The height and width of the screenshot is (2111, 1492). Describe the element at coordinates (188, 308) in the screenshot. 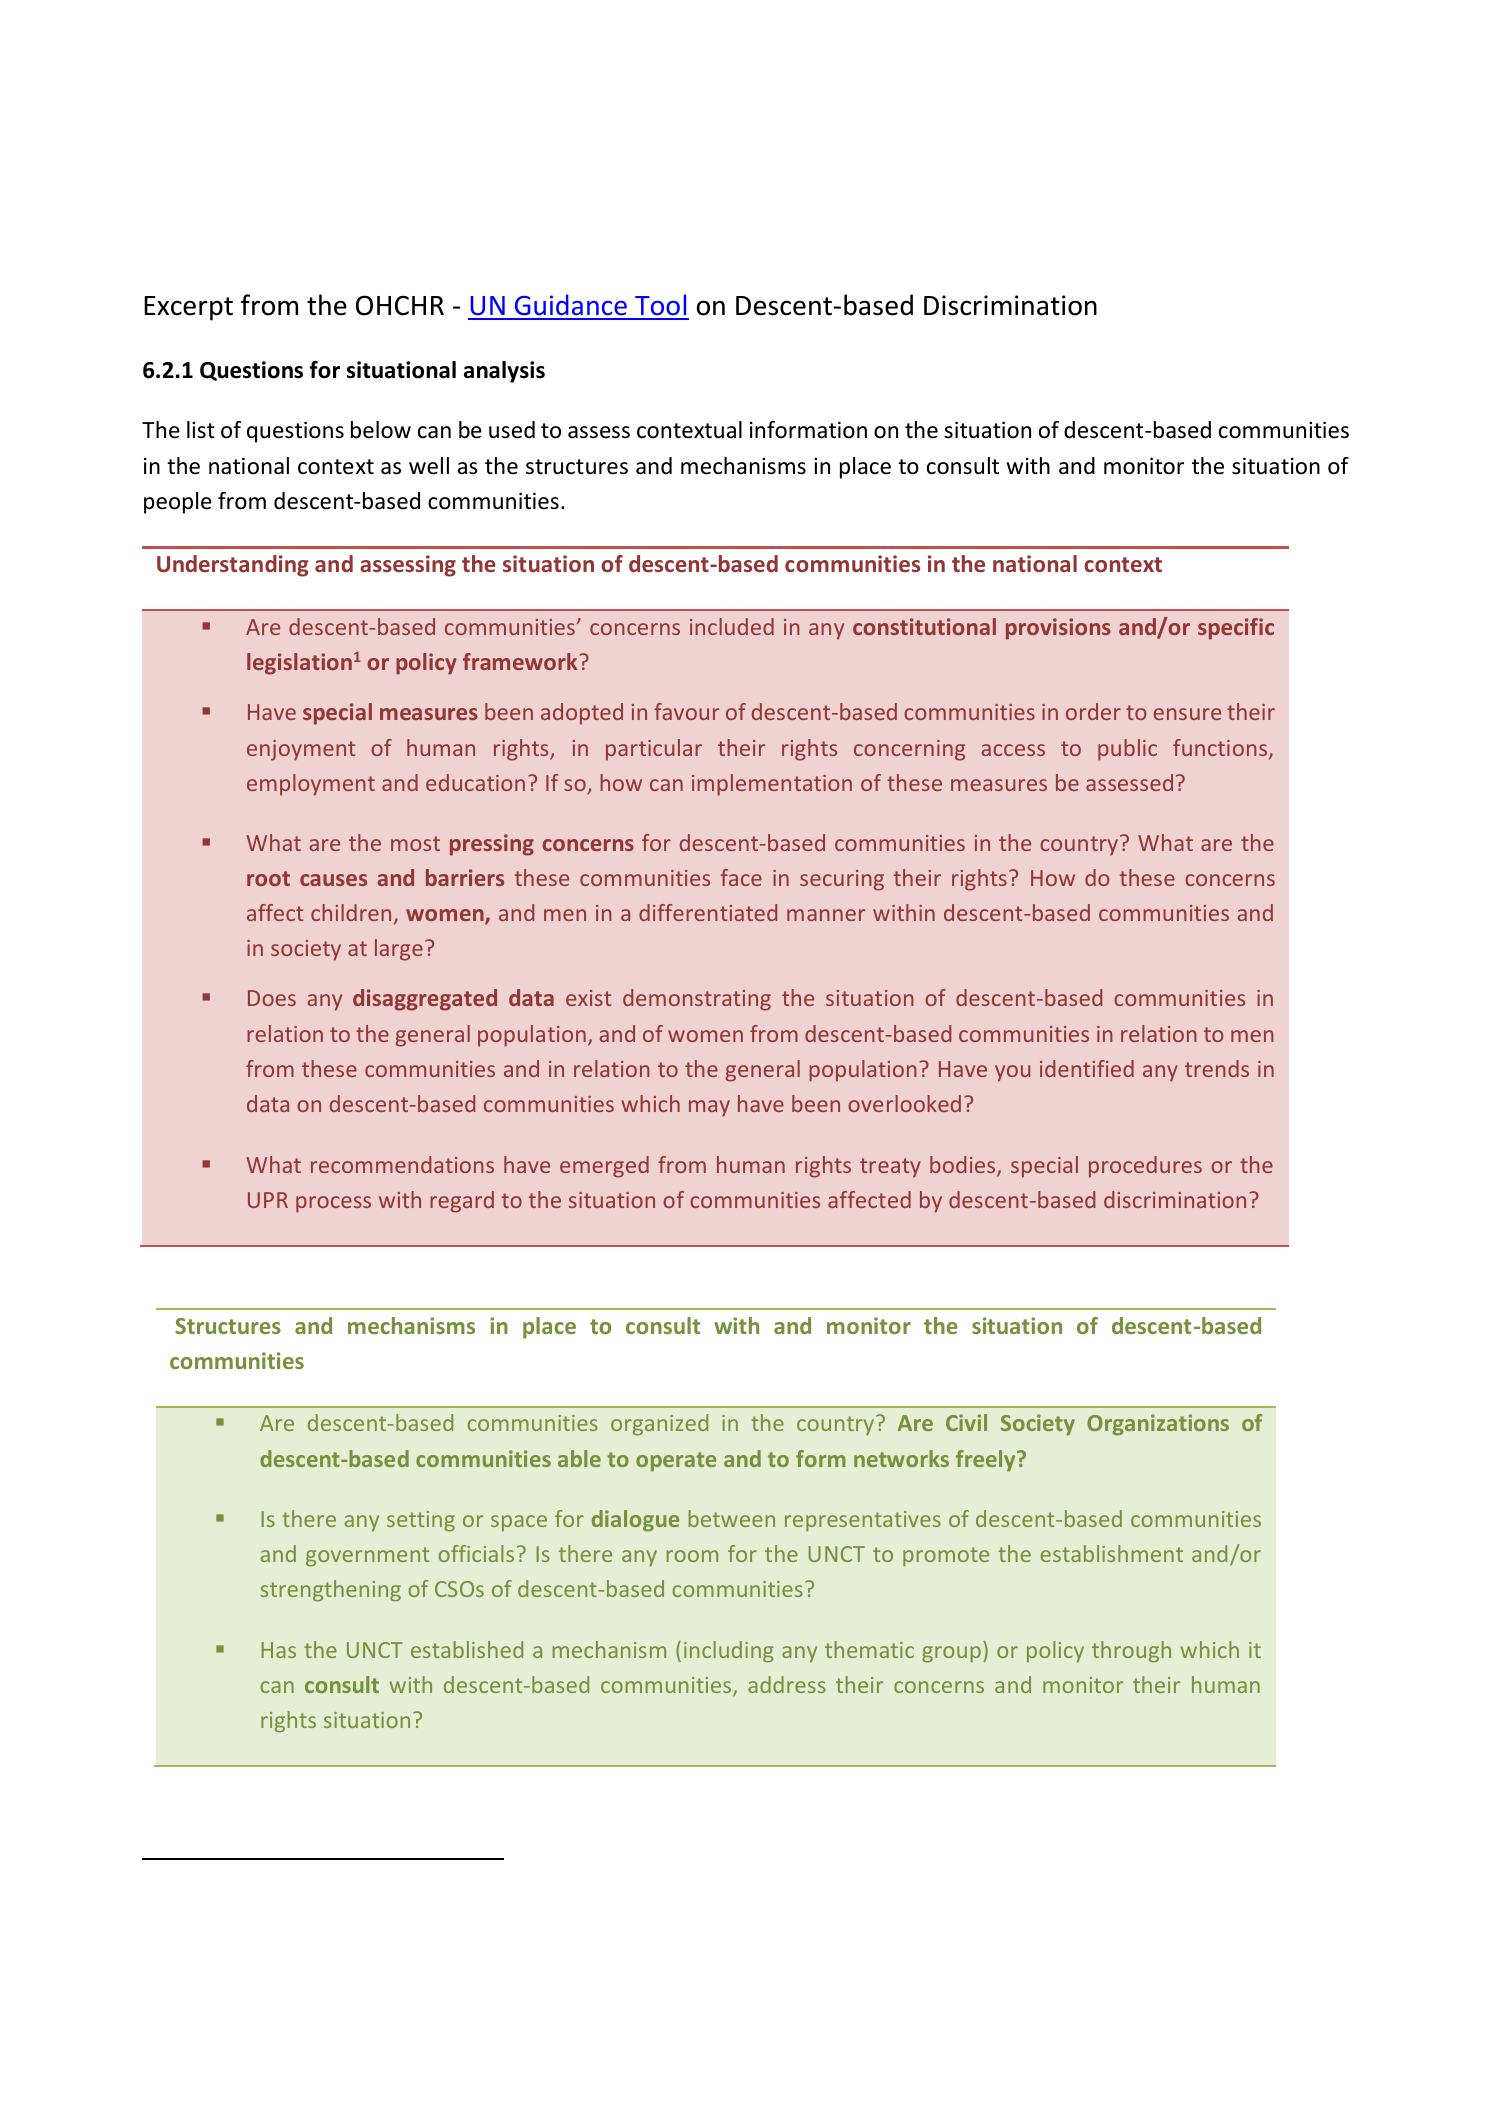

I see `Excerpt` at that location.
